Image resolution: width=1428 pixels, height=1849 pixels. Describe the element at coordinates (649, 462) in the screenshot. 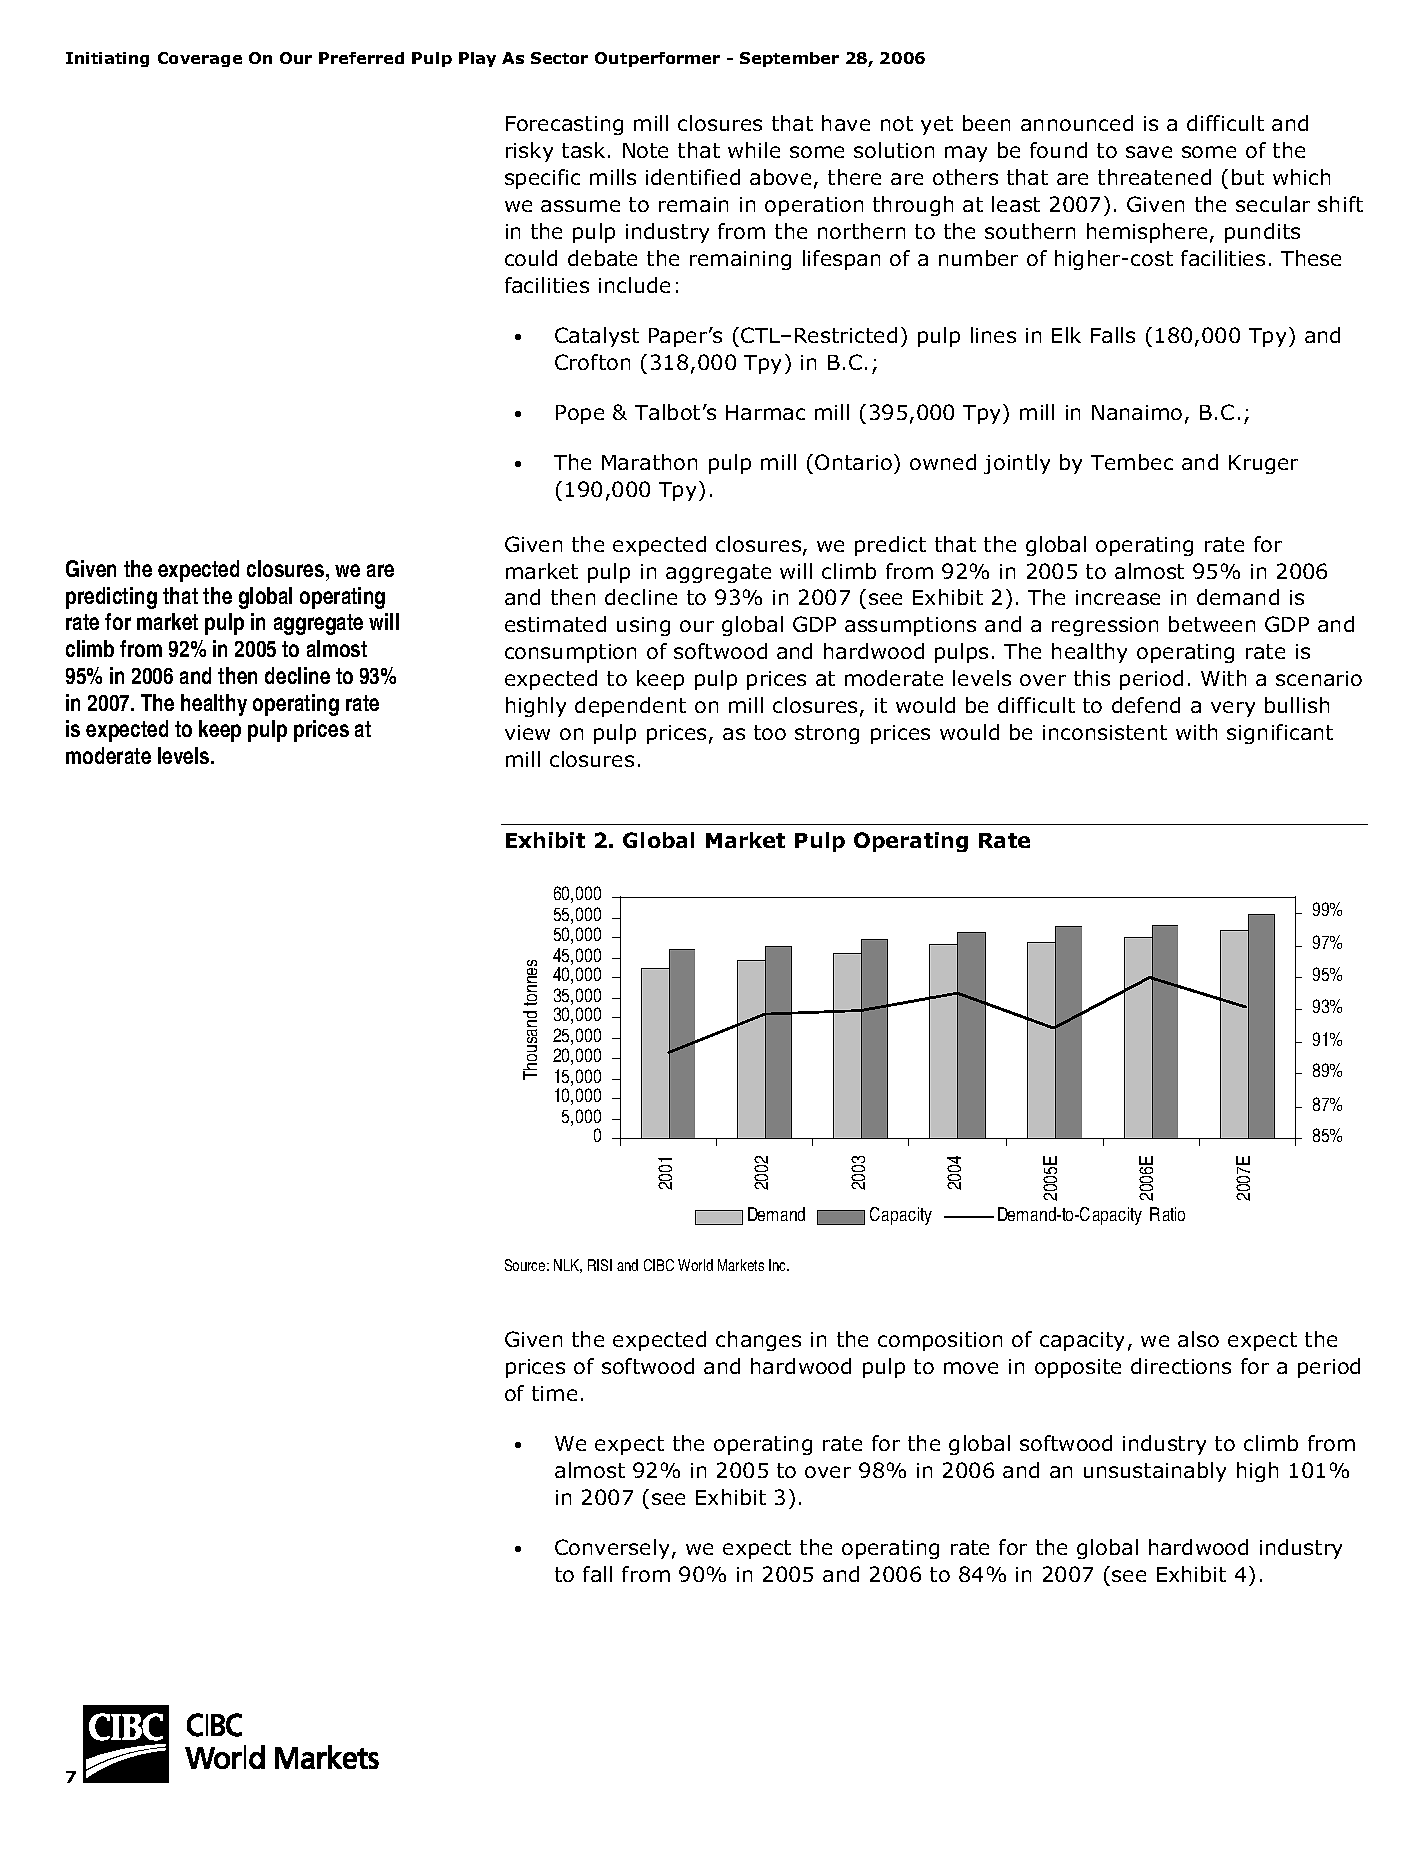

I see `Marathon` at that location.
